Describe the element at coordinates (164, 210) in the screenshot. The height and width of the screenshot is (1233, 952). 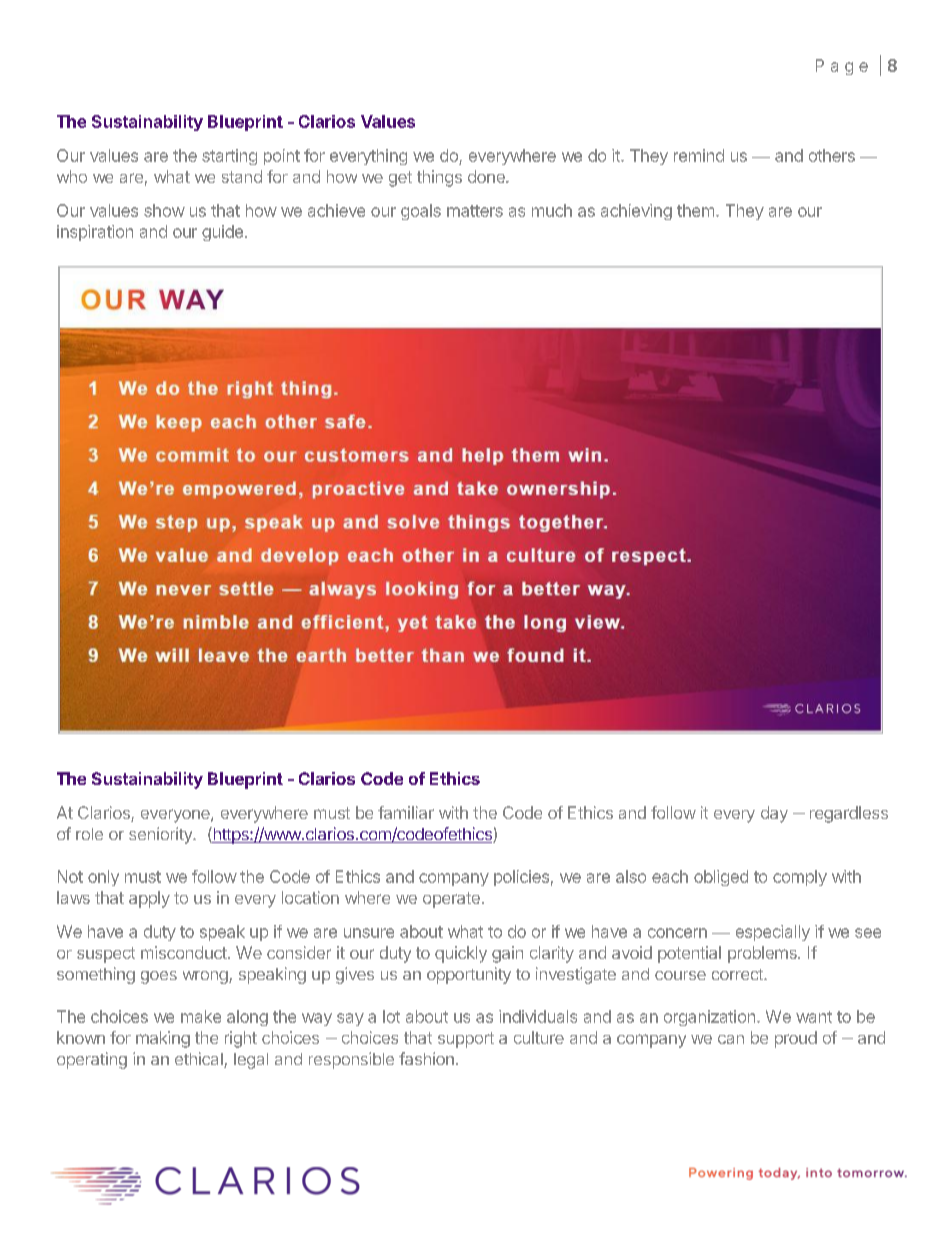
I see `show` at that location.
